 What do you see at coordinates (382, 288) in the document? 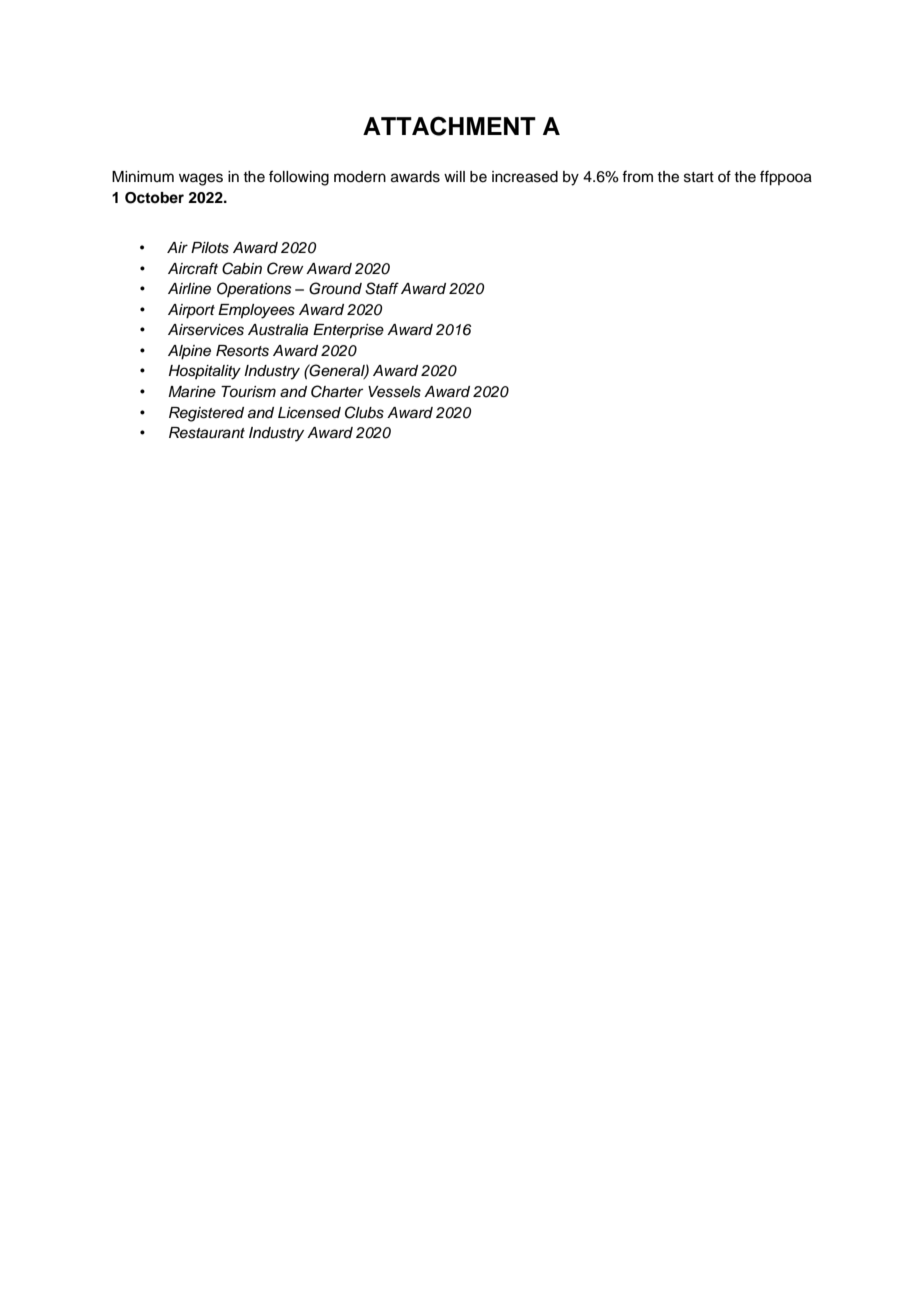
I see `Staff` at bounding box center [382, 288].
